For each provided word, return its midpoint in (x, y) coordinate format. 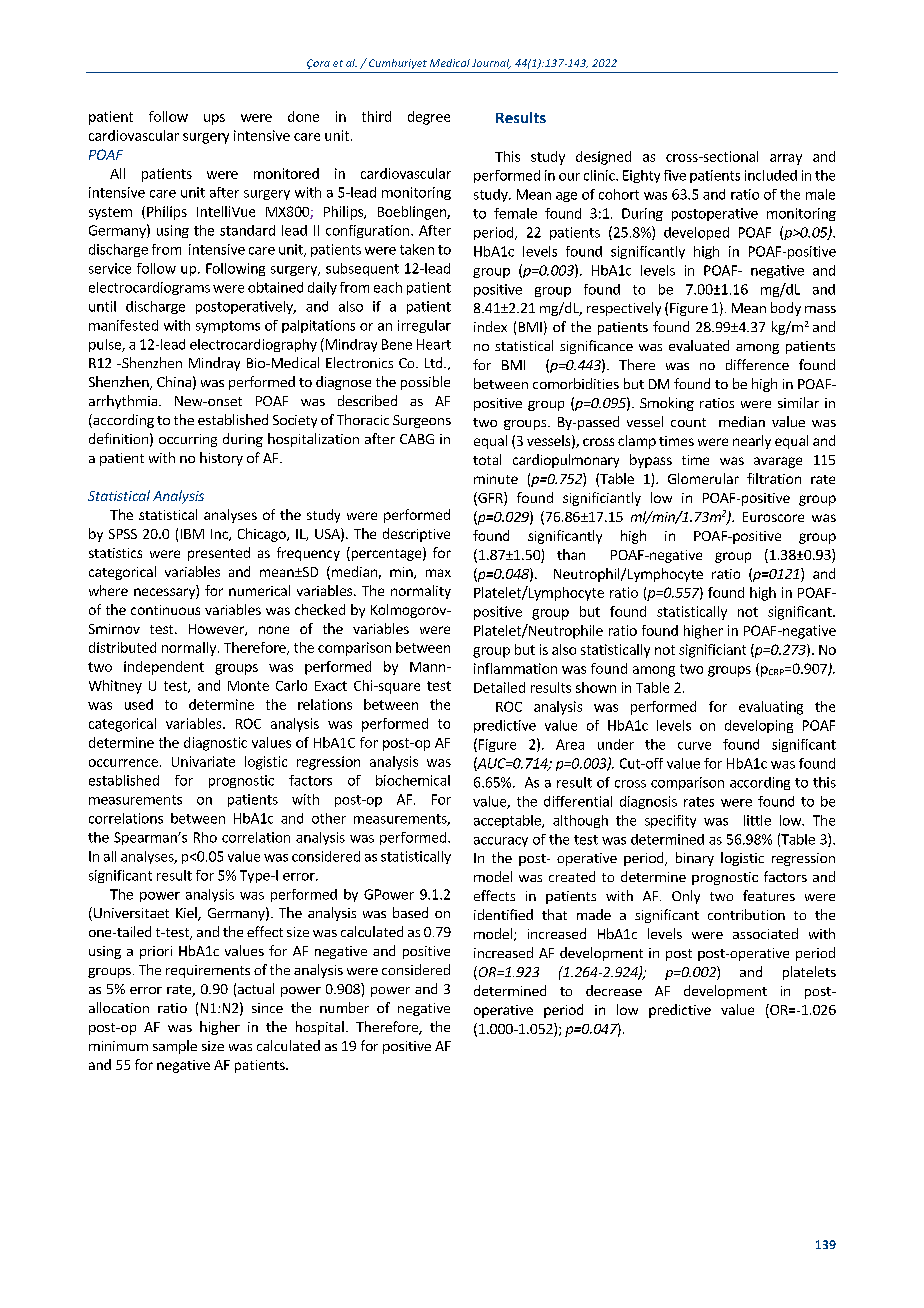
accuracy (501, 842)
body (786, 309)
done (303, 116)
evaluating (771, 708)
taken (417, 249)
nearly (752, 442)
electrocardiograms (149, 288)
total (487, 459)
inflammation (515, 668)
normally (190, 649)
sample (175, 1047)
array (786, 159)
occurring (188, 440)
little (757, 820)
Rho (205, 837)
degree (429, 118)
